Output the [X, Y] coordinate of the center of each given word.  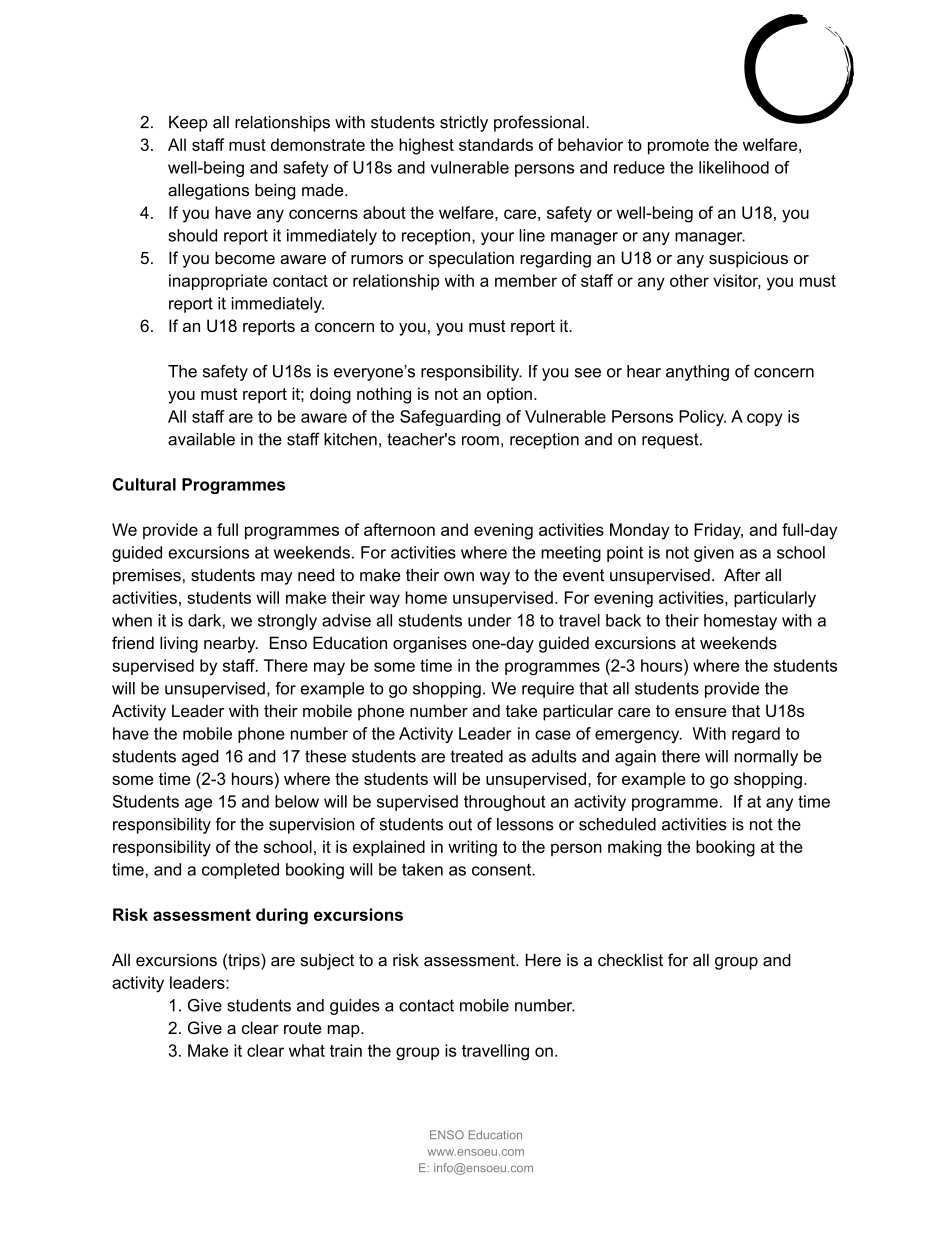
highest [426, 146]
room [480, 441]
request [671, 441]
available [201, 439]
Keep [188, 124]
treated [477, 756]
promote [678, 147]
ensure [701, 712]
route [303, 1028]
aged [200, 758]
